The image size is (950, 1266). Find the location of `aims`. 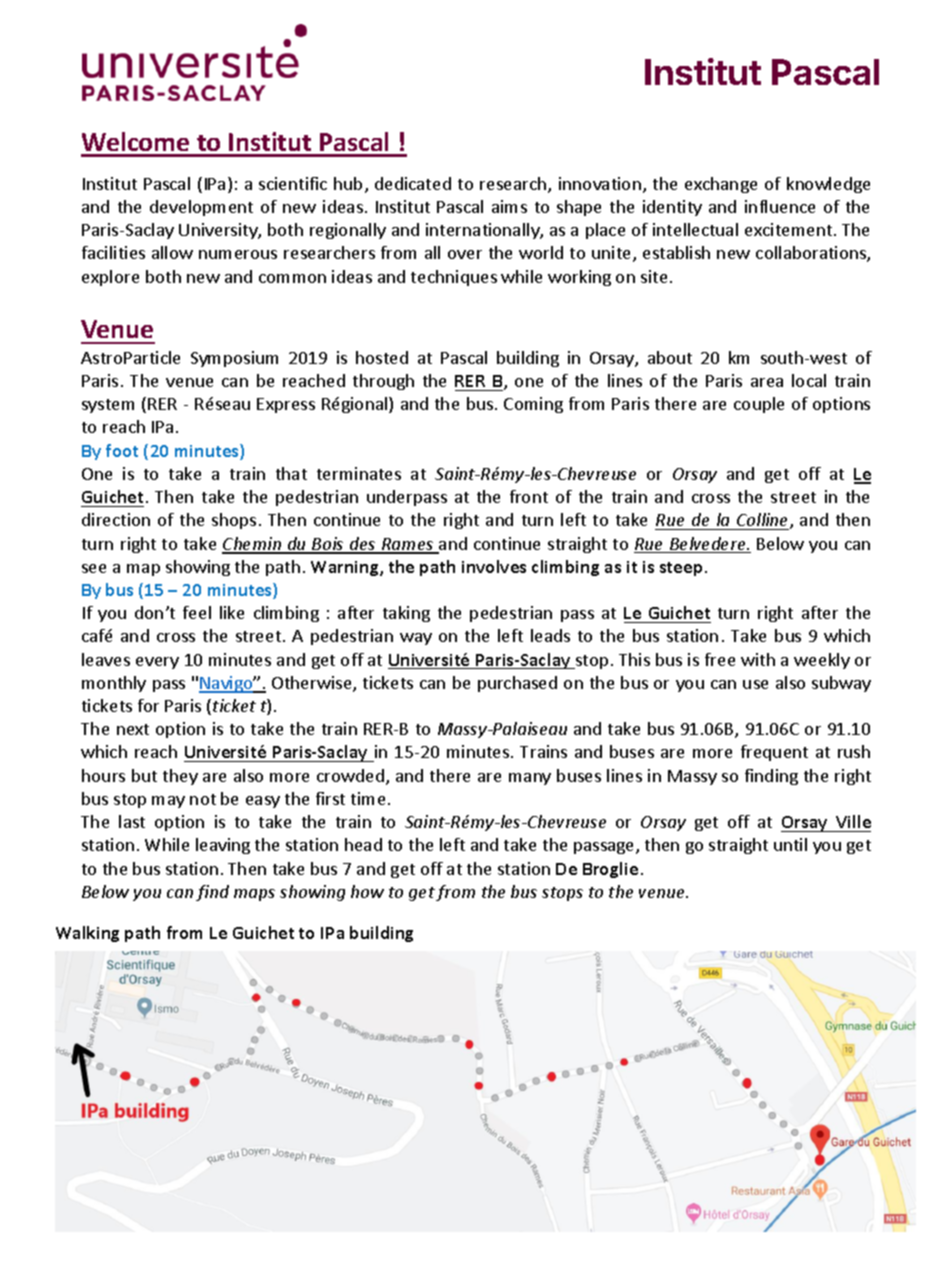

aims is located at coordinates (509, 206).
